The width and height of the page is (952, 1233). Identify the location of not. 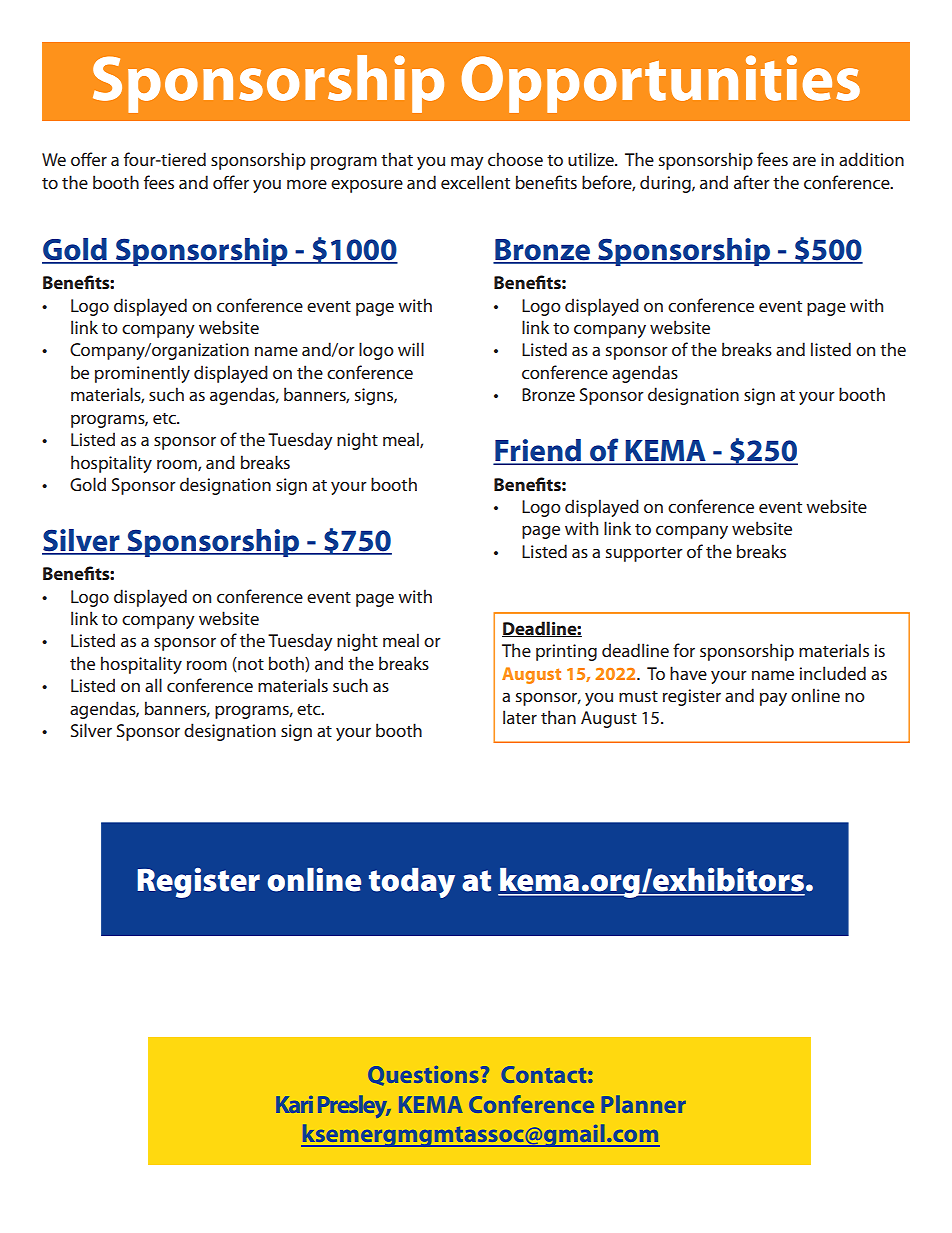
(250, 664).
